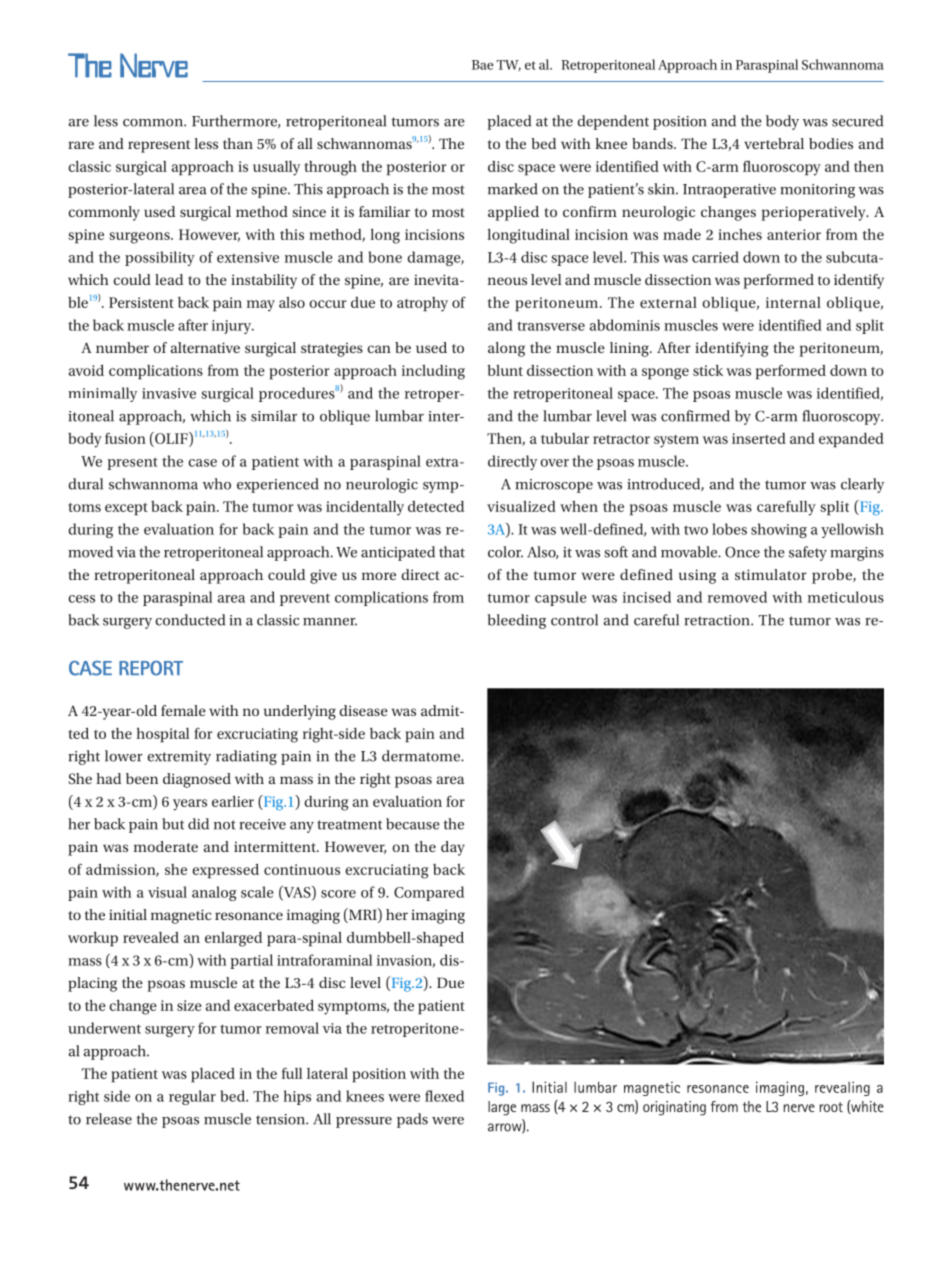 Image resolution: width=952 pixels, height=1270 pixels. What do you see at coordinates (444, 1096) in the screenshot?
I see `flexed` at bounding box center [444, 1096].
